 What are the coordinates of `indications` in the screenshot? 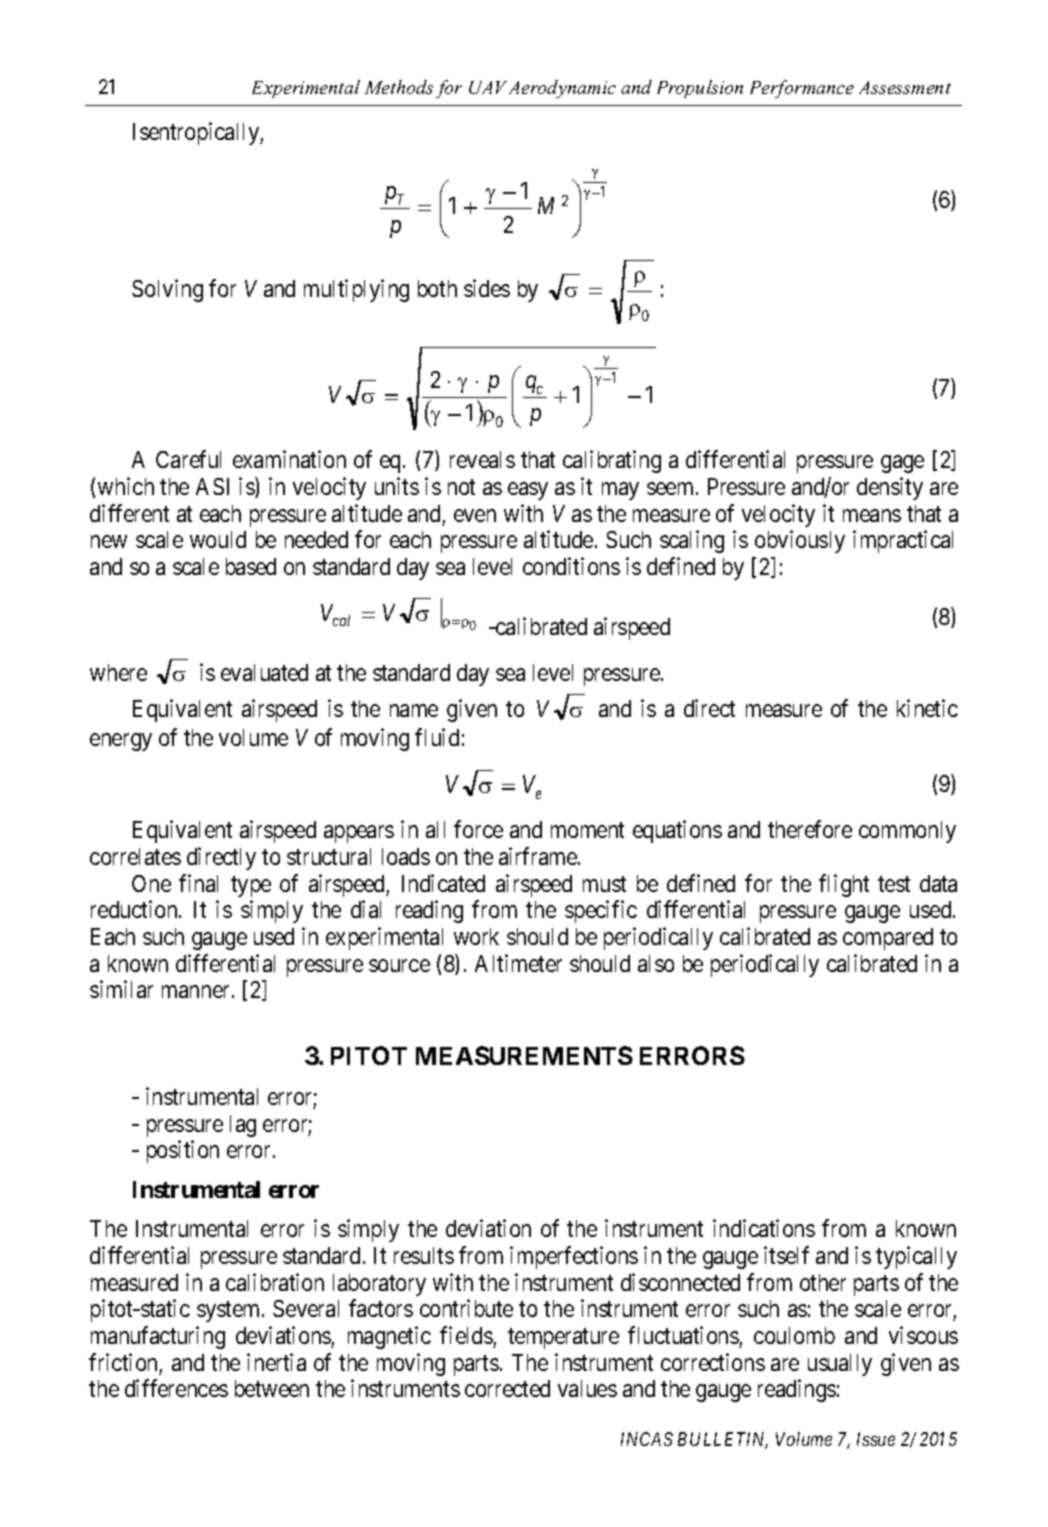 It's located at (764, 1228).
